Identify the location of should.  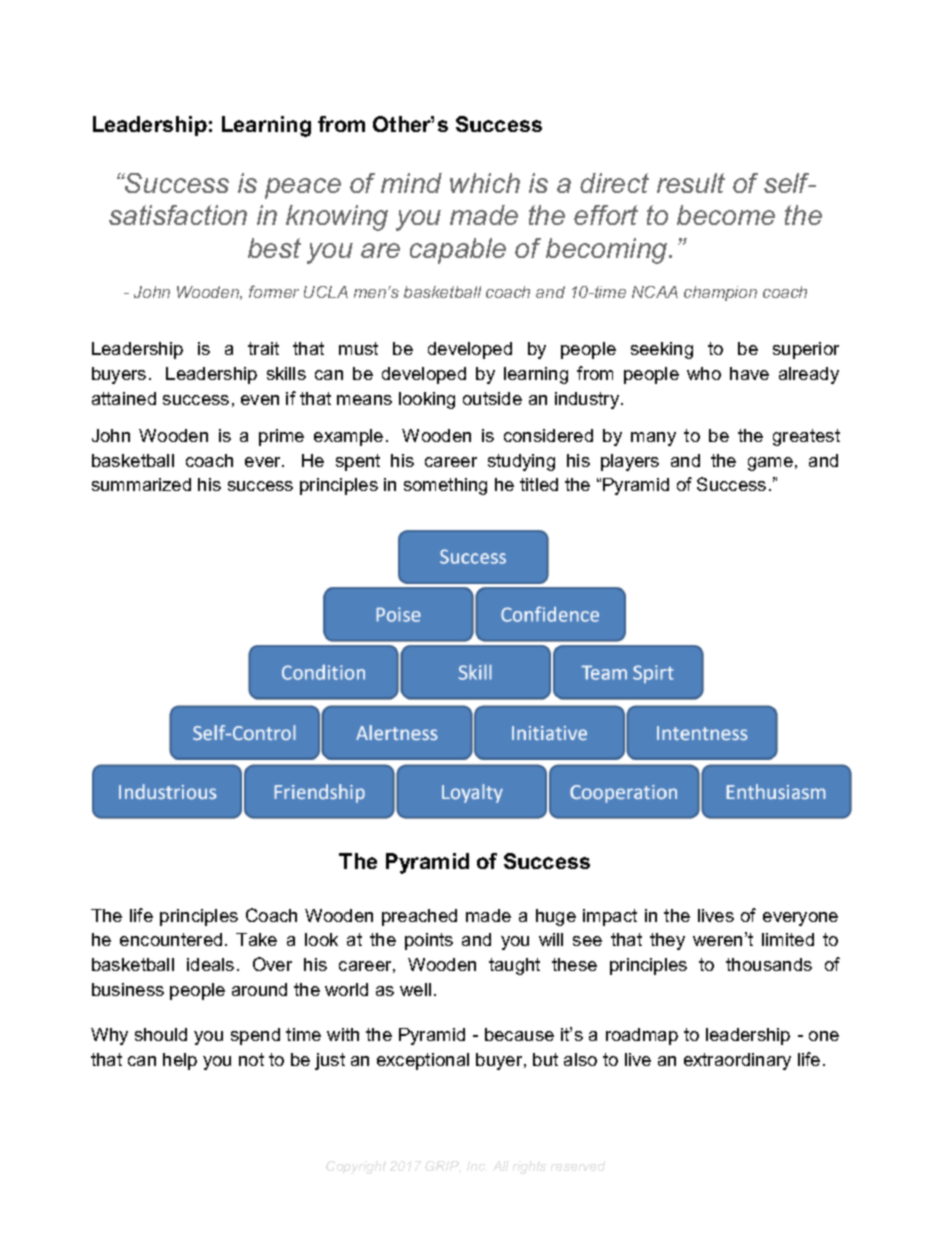
(161, 1034).
